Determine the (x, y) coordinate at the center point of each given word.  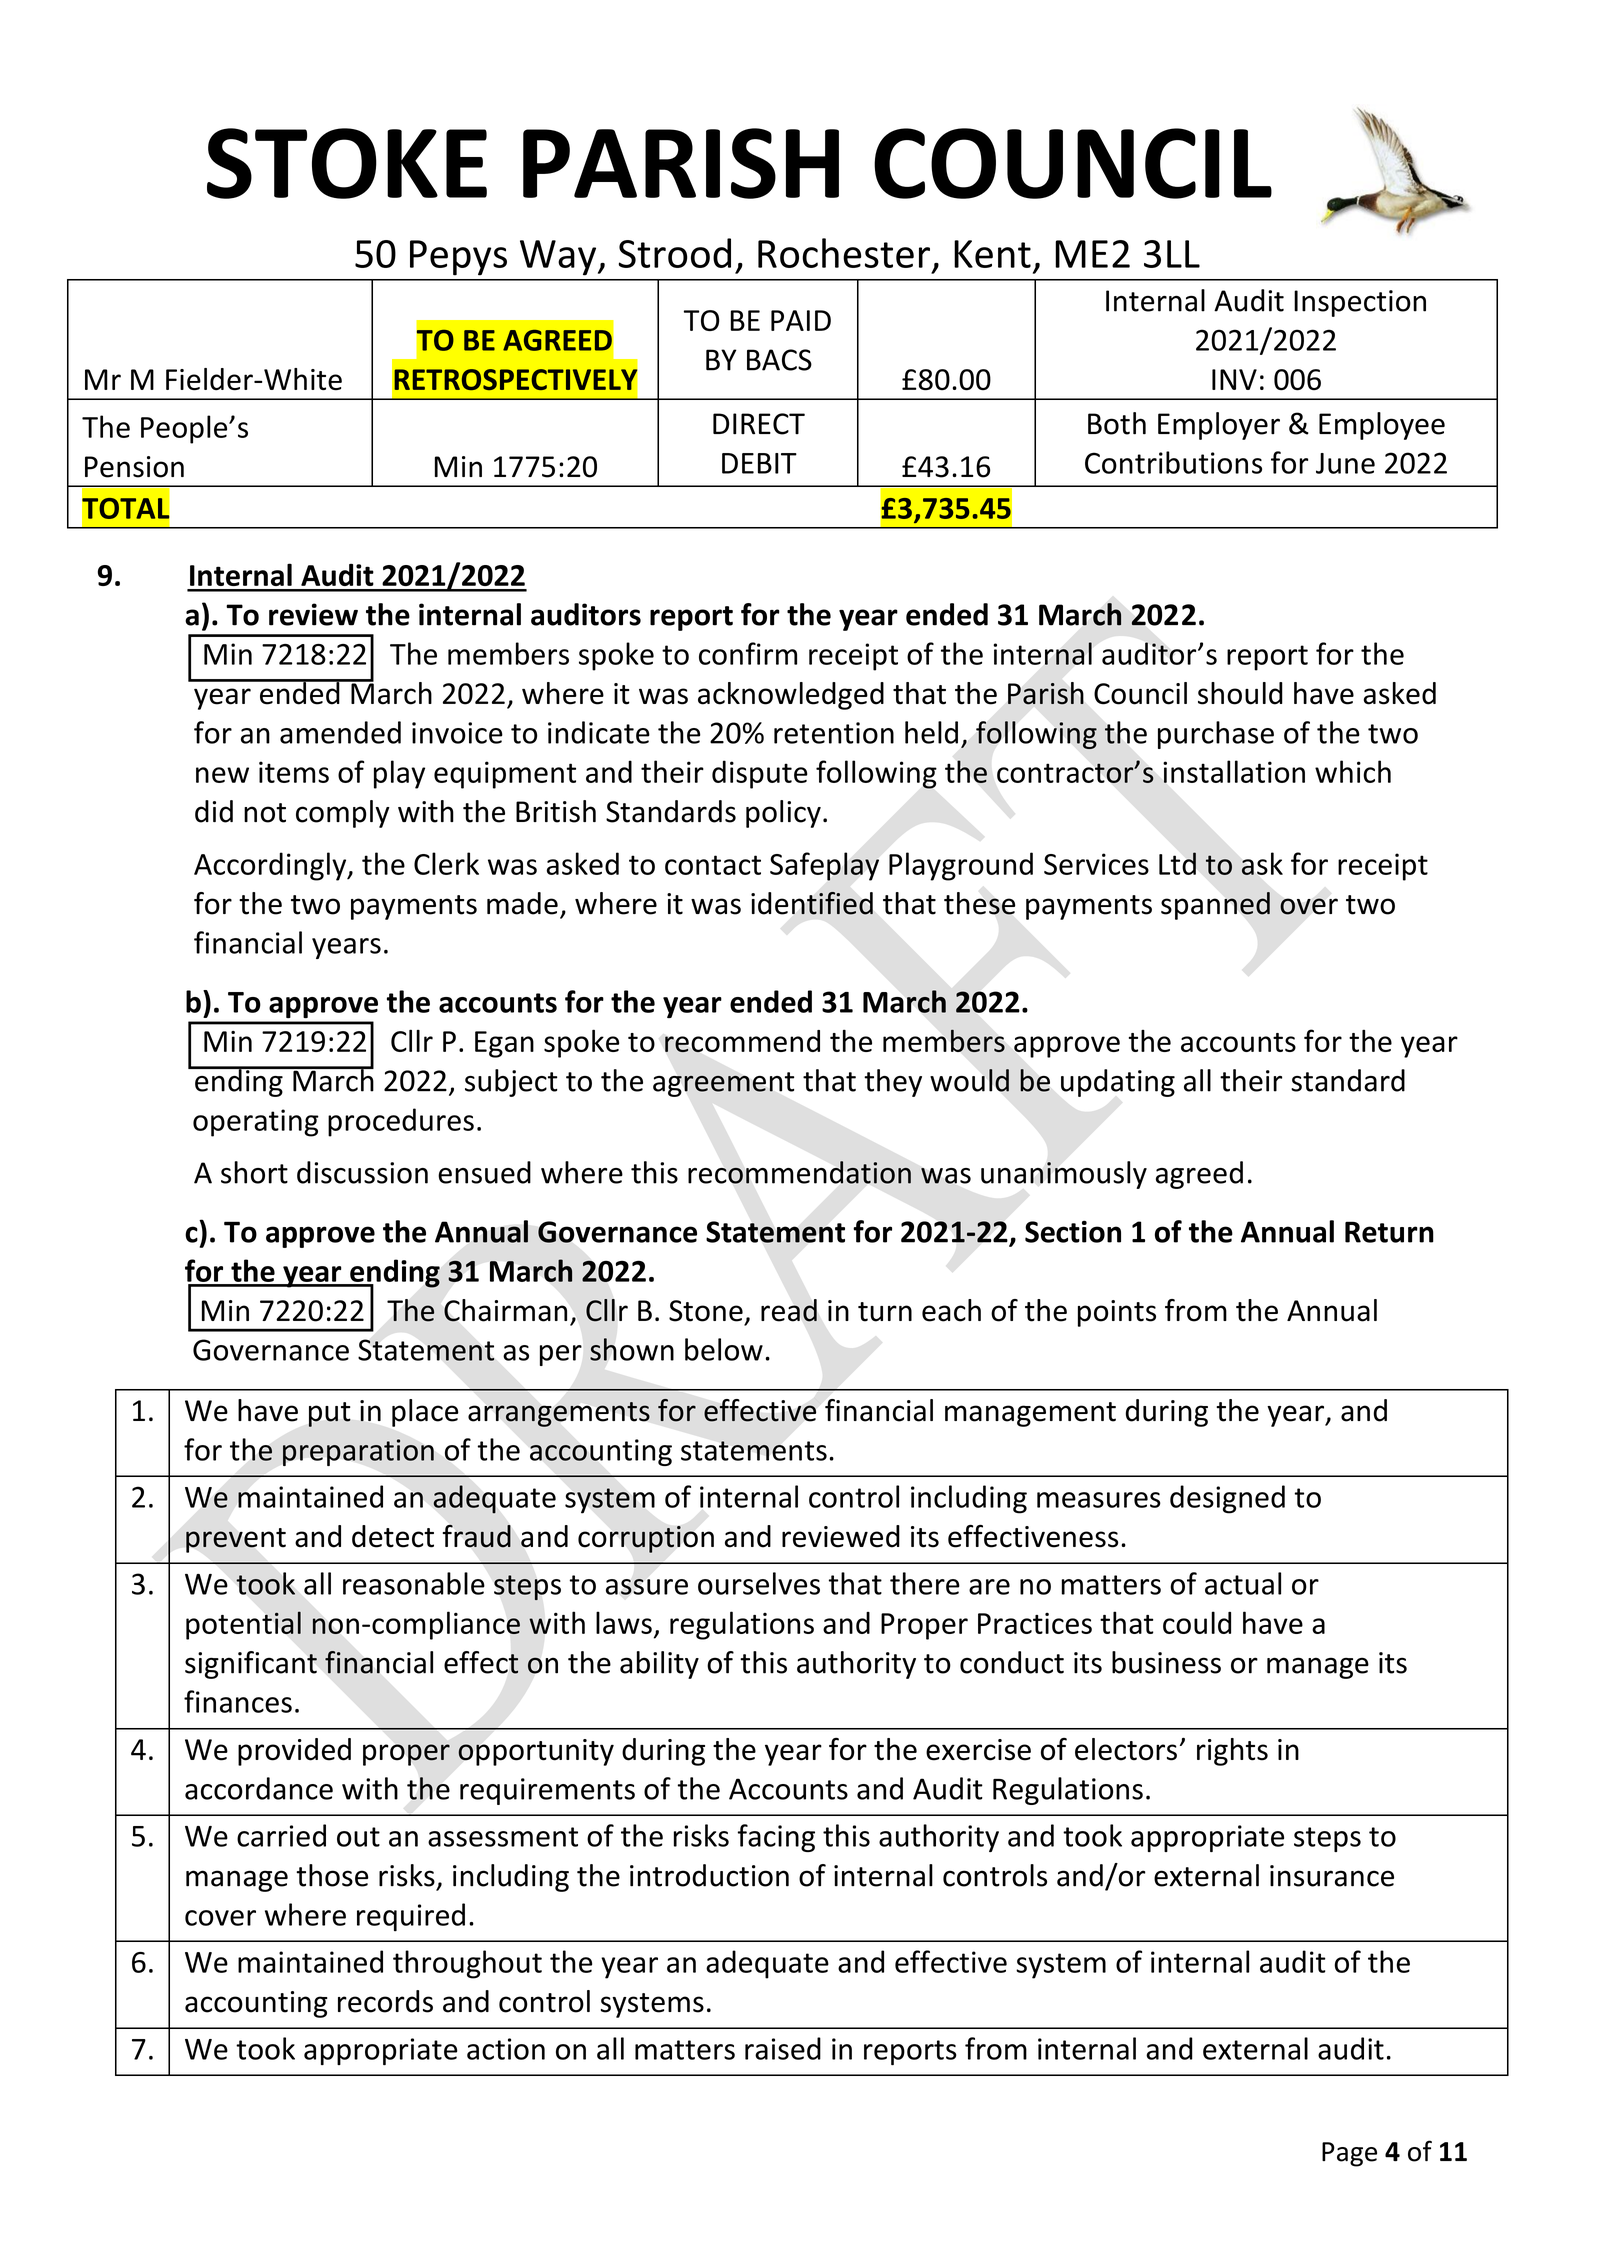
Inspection (1360, 303)
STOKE (347, 163)
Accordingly (271, 866)
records (385, 2001)
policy (783, 814)
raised (783, 2048)
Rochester (844, 253)
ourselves (759, 1583)
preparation (358, 1452)
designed (1227, 1499)
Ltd (1177, 863)
